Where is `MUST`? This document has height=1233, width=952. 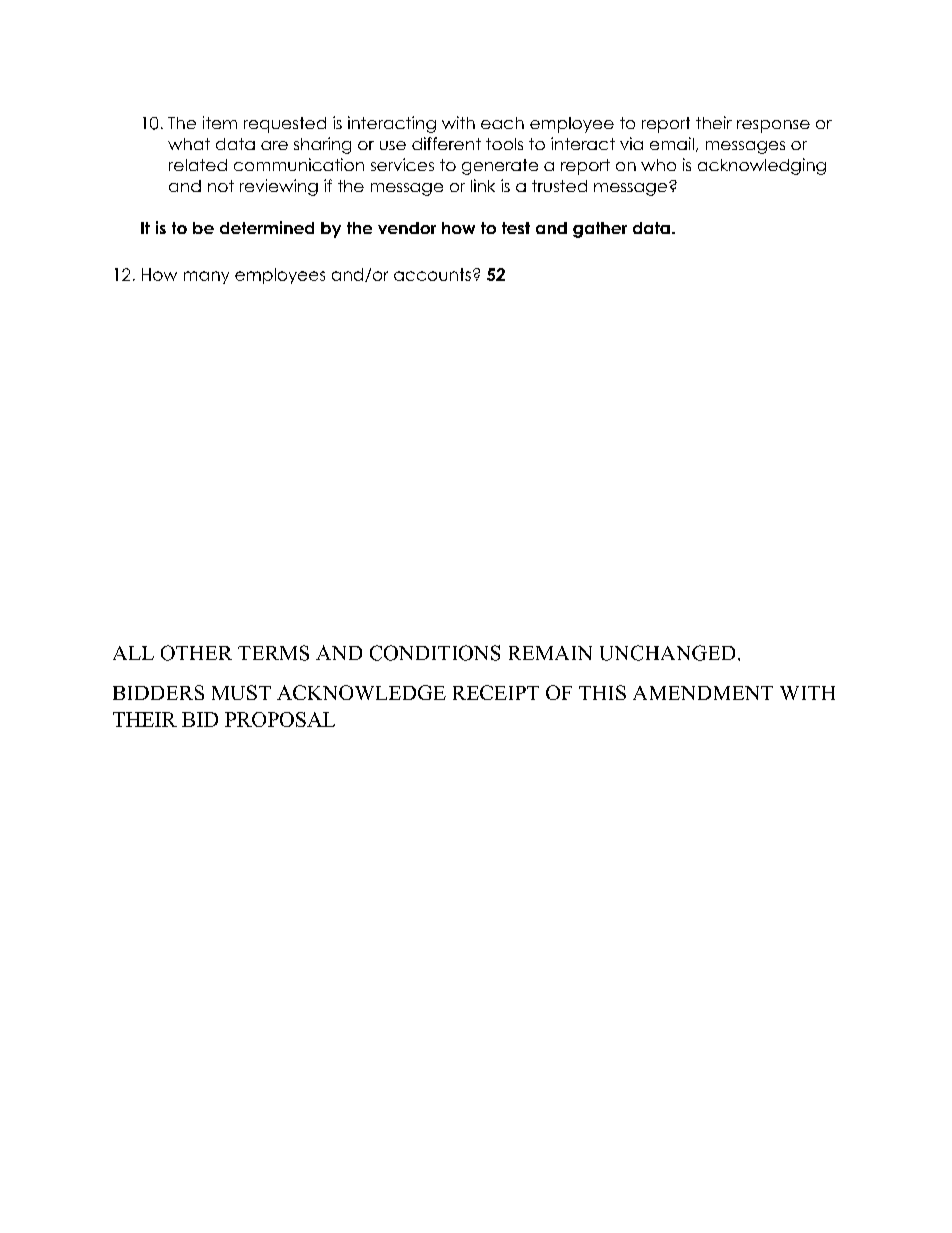
MUST is located at coordinates (241, 692).
